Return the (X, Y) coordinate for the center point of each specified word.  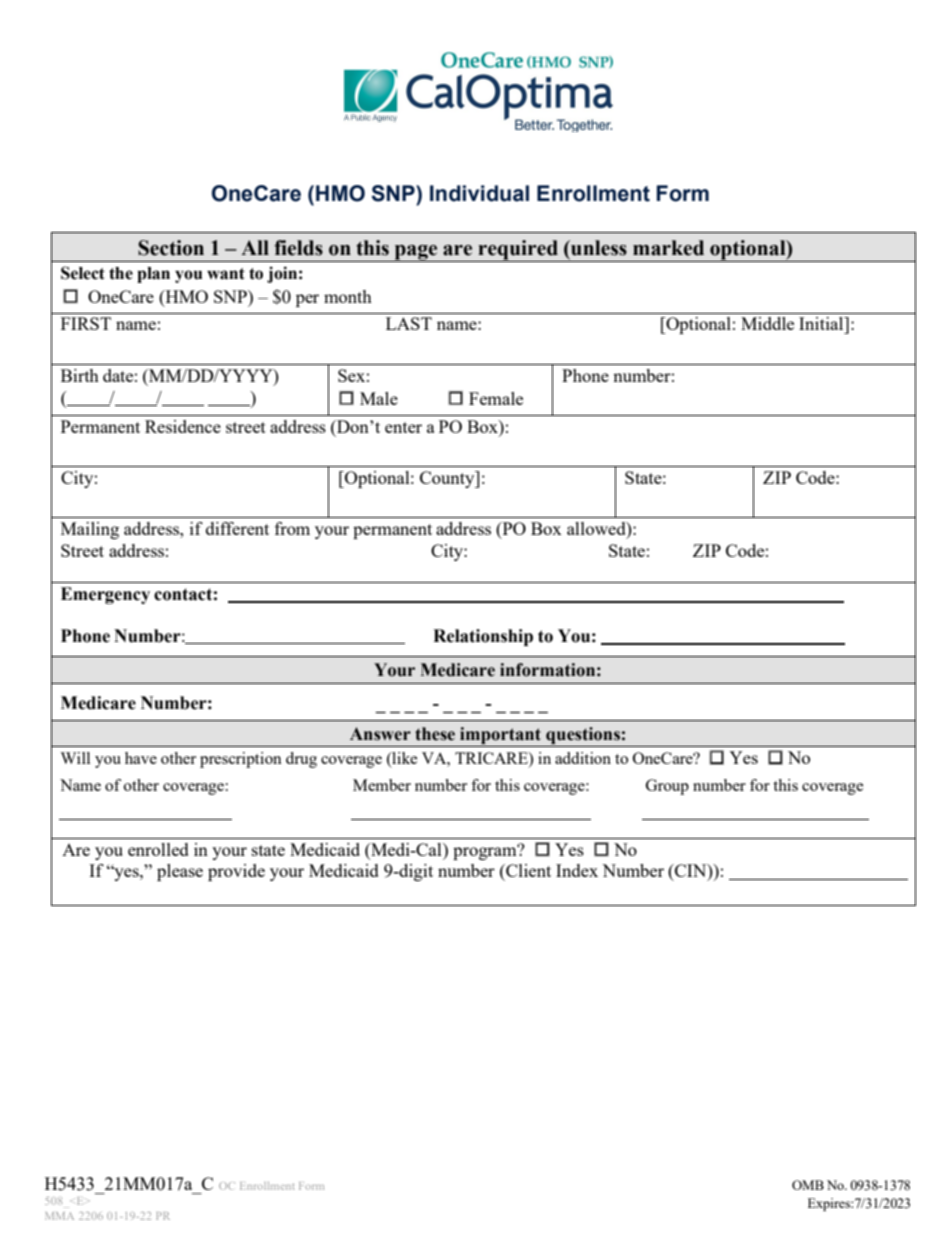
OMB (808, 1185)
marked (668, 248)
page (416, 253)
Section (171, 248)
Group (667, 787)
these (435, 734)
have (141, 758)
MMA (59, 1216)
